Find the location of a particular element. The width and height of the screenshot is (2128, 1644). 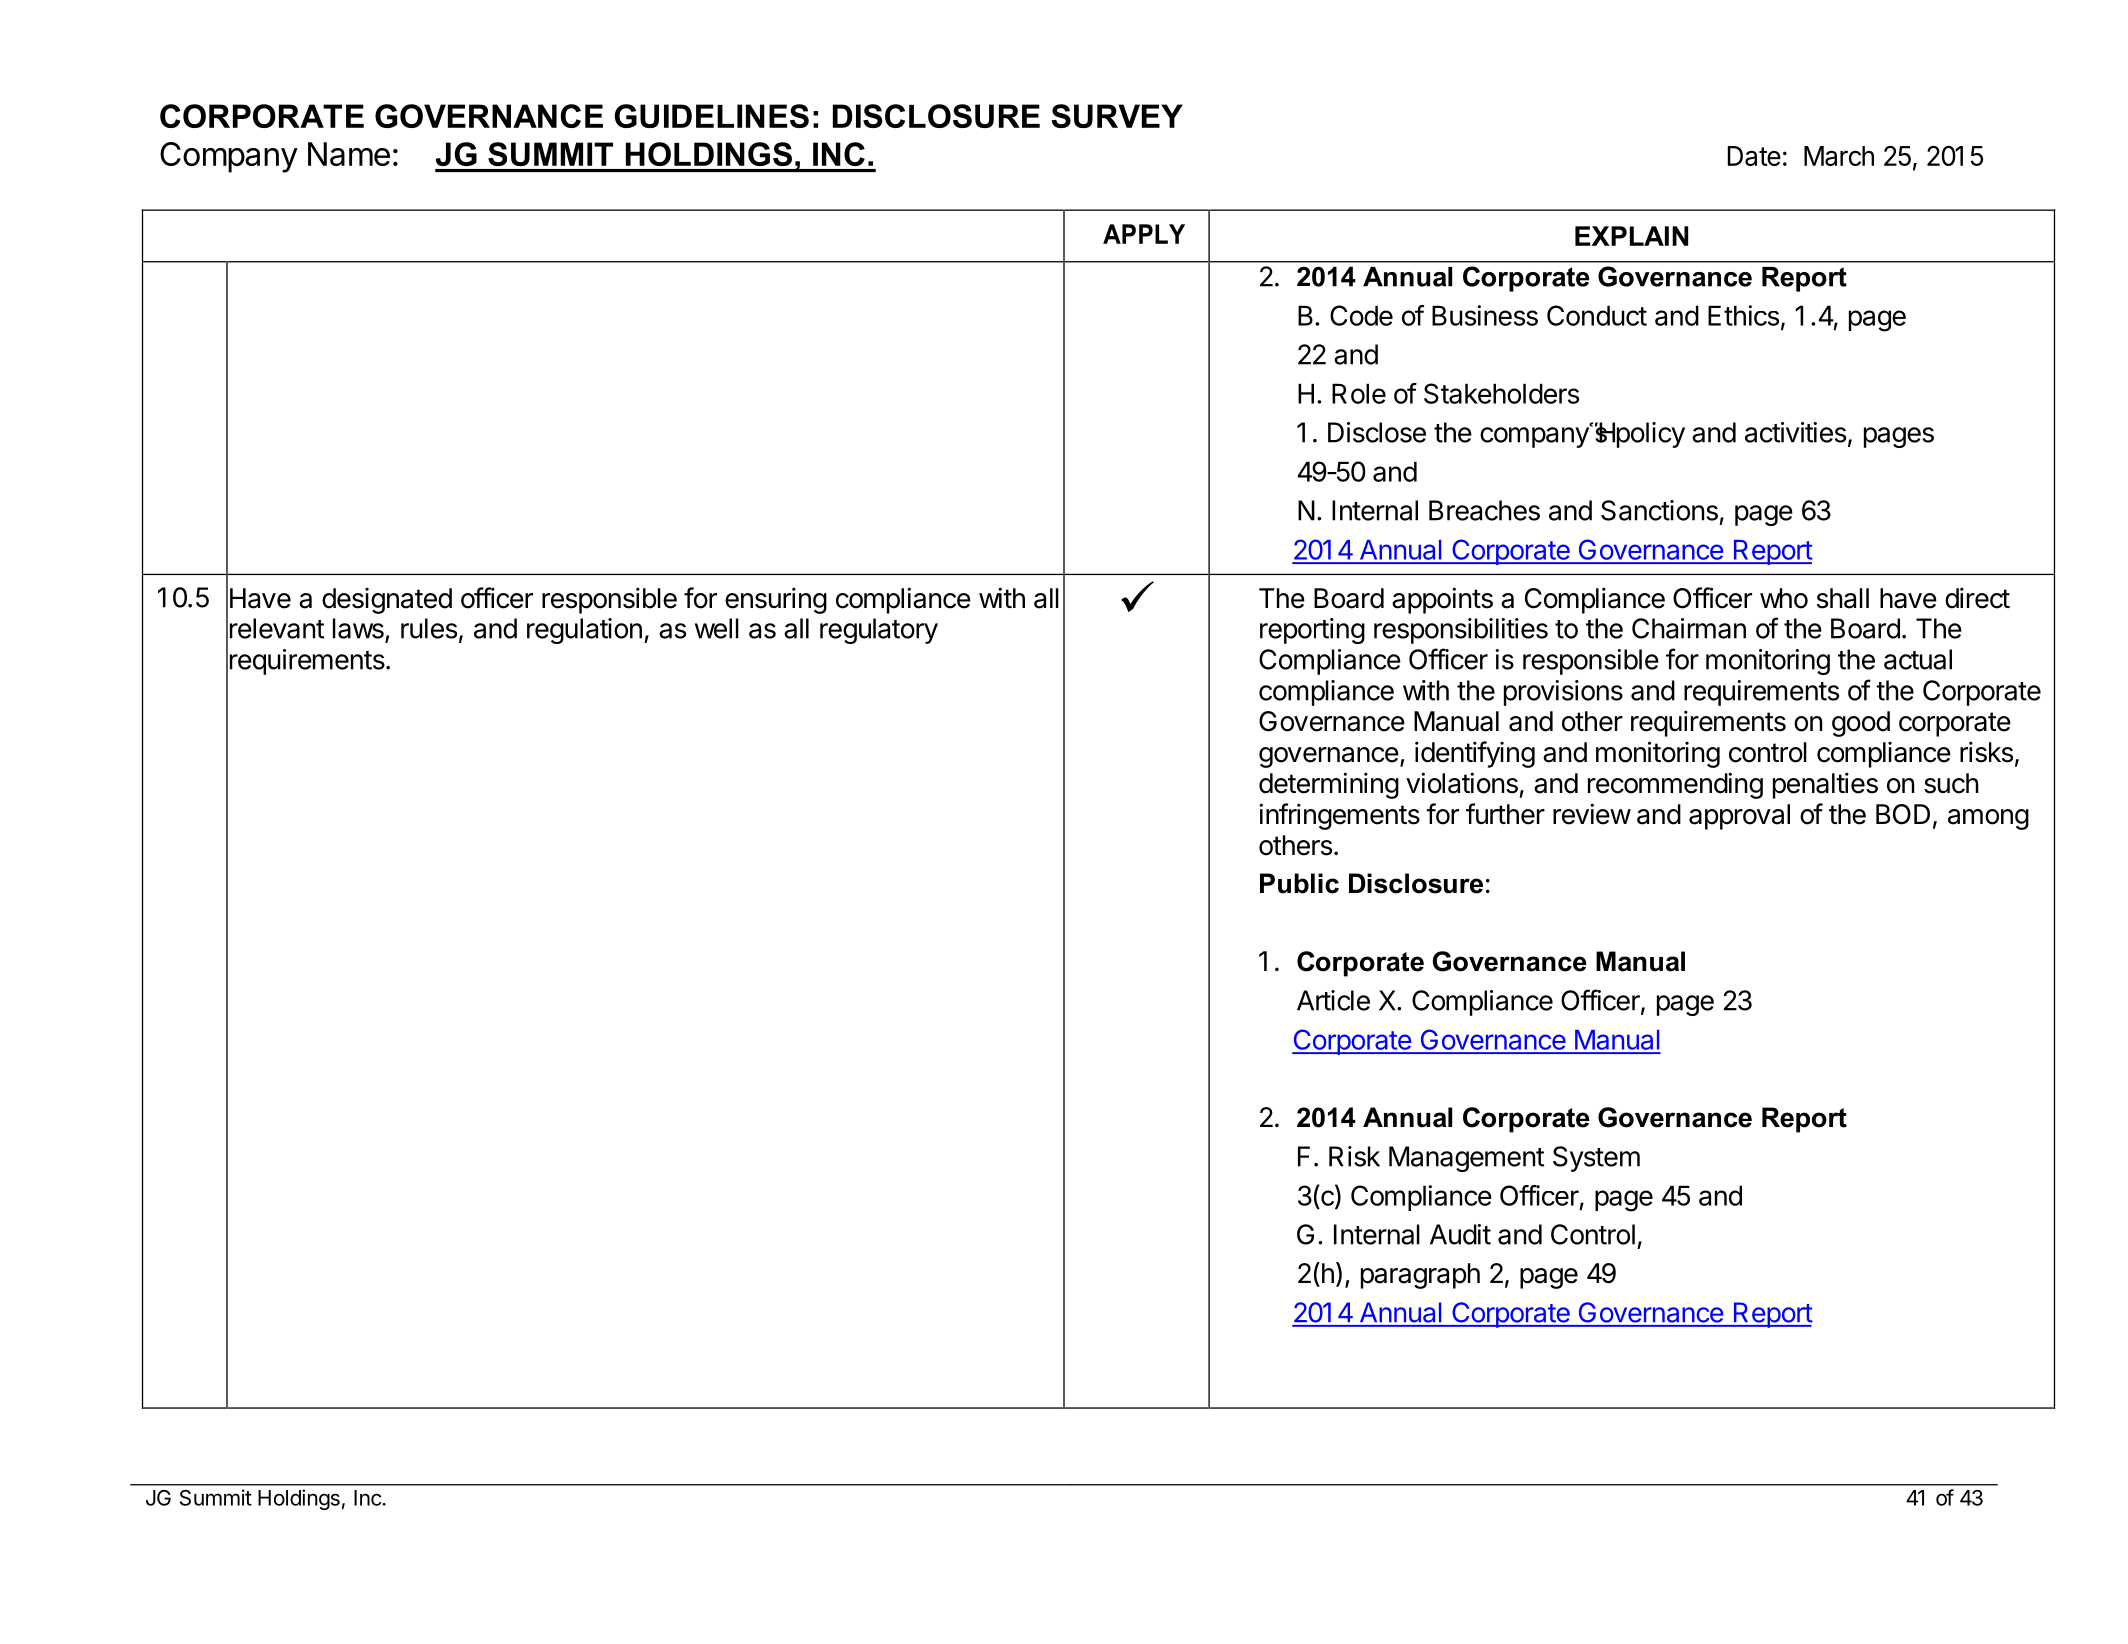

good is located at coordinates (1861, 724).
